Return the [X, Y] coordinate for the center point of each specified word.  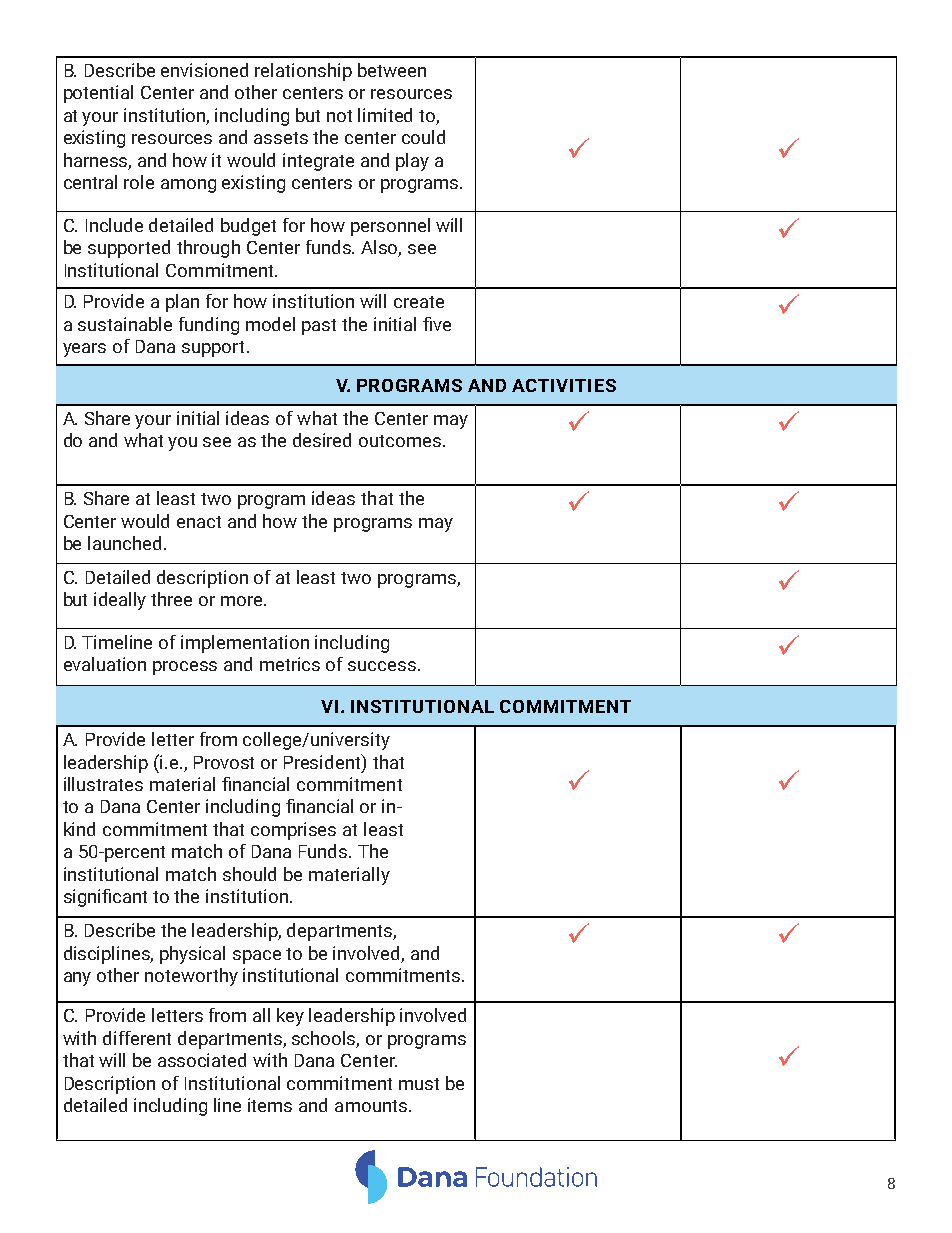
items [270, 1105]
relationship [303, 72]
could [423, 137]
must [419, 1084]
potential [98, 94]
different [137, 1038]
